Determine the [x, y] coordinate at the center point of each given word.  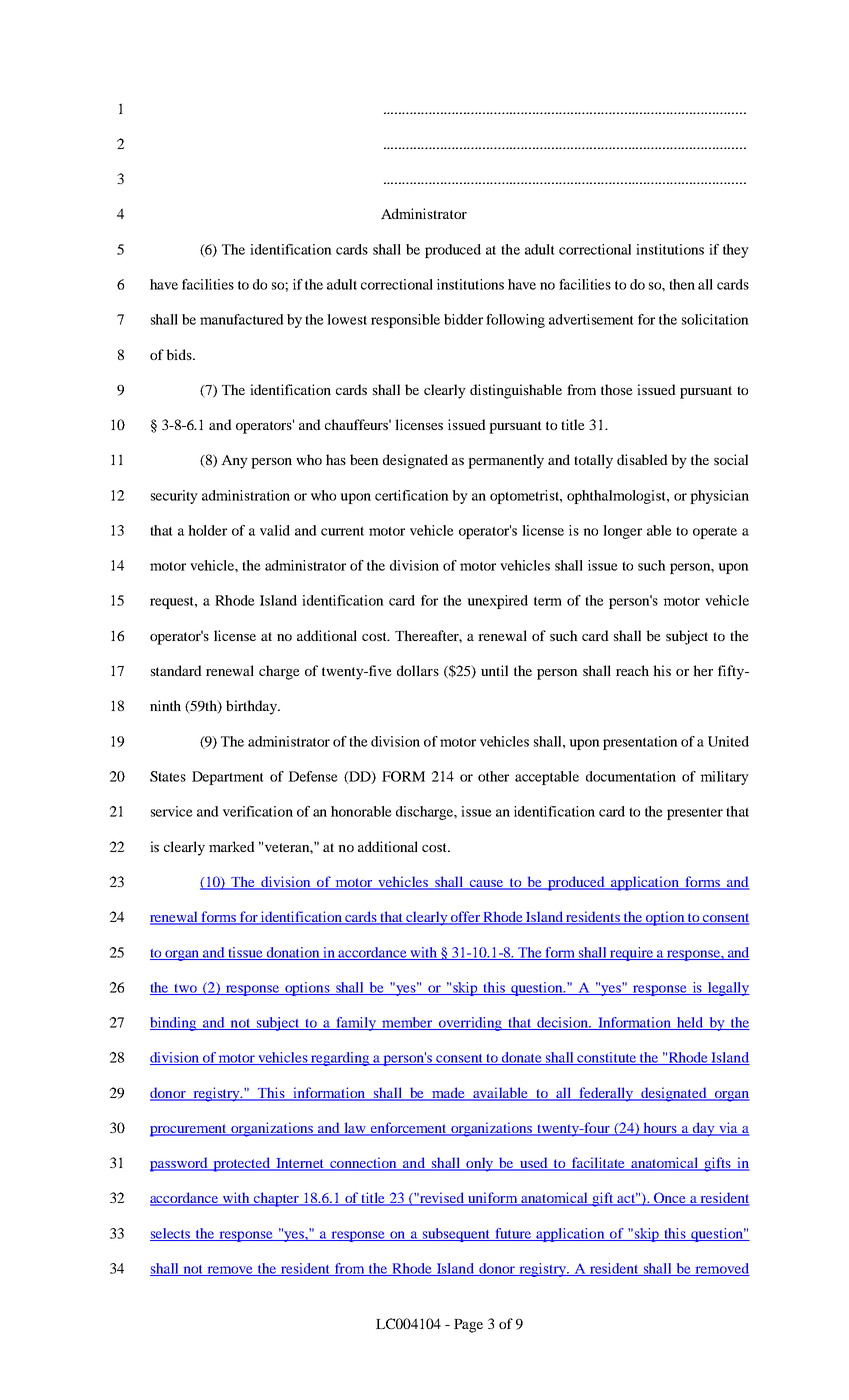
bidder [463, 319]
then [682, 284]
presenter [695, 813]
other [493, 776]
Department [227, 778]
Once [670, 1199]
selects [171, 1234]
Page [468, 1326]
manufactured [242, 319]
